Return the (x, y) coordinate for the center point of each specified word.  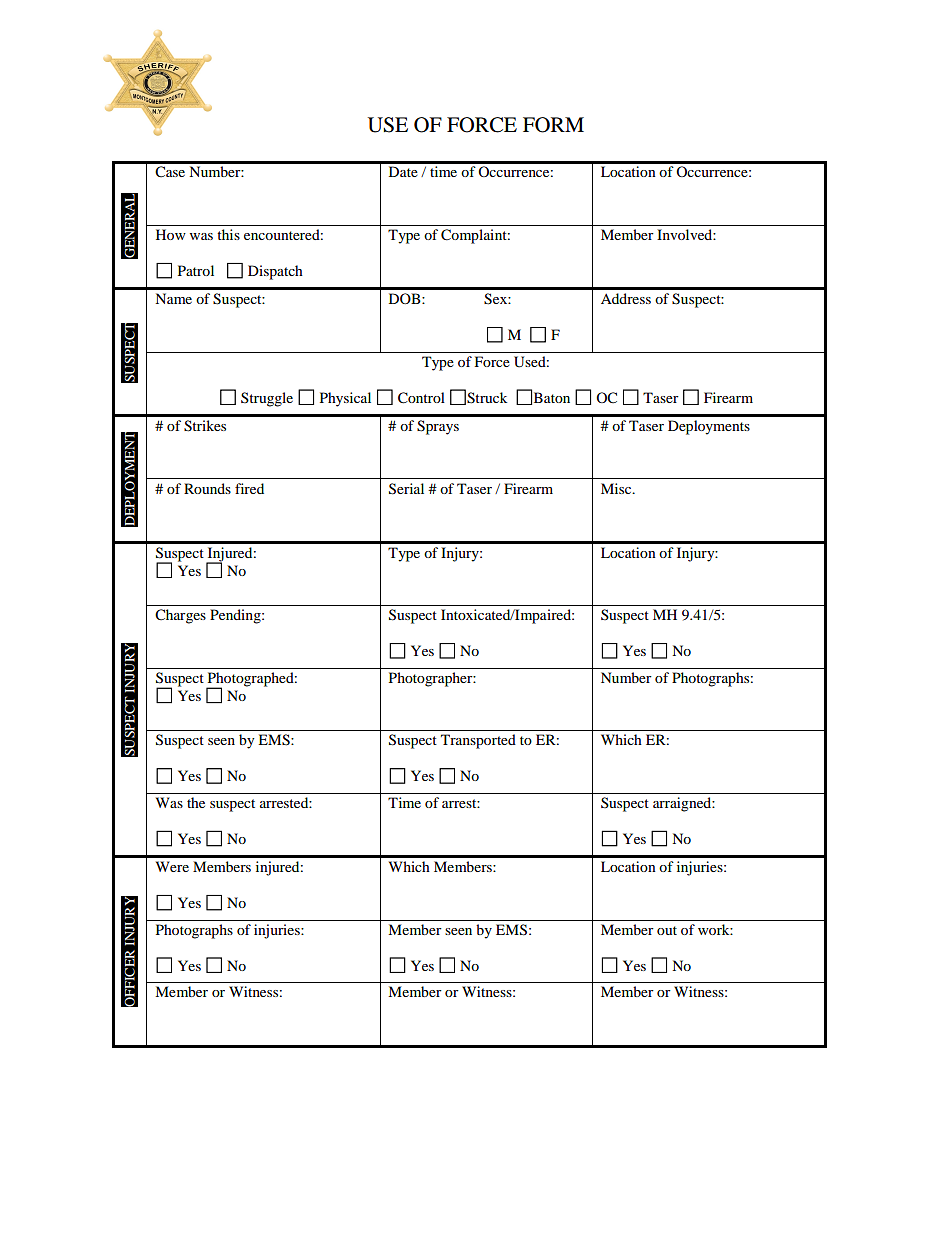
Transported (478, 741)
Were (172, 866)
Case (170, 172)
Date (403, 171)
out (667, 930)
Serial (406, 489)
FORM (553, 125)
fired (249, 488)
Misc (617, 488)
